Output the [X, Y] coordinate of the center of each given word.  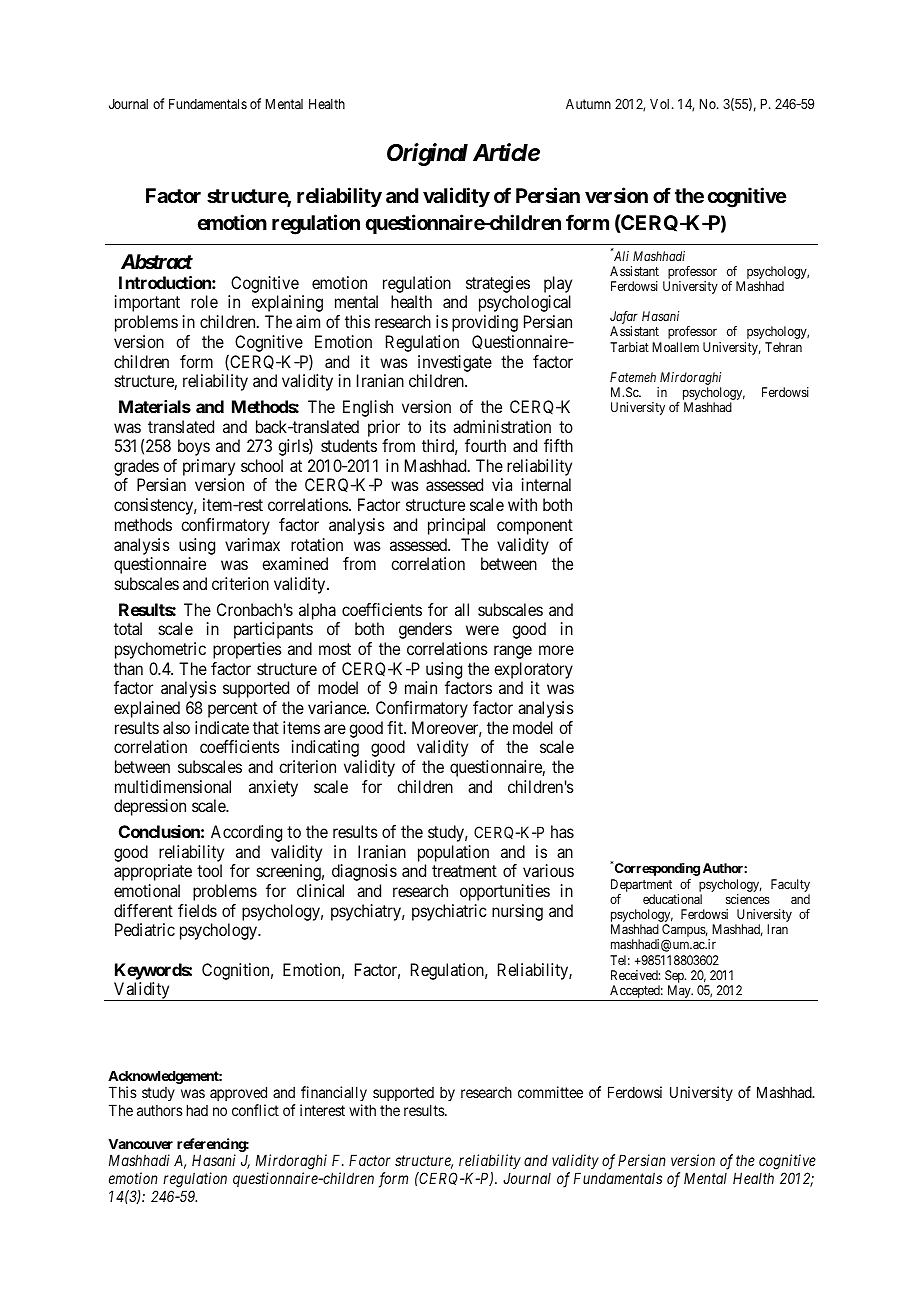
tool [209, 870]
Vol [661, 104]
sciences [748, 899]
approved [238, 1093]
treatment [464, 871]
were [482, 630]
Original [427, 154]
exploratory [533, 670]
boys [194, 447]
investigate [455, 363]
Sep [675, 978]
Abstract [157, 261]
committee [550, 1092]
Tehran [783, 347]
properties [247, 650]
